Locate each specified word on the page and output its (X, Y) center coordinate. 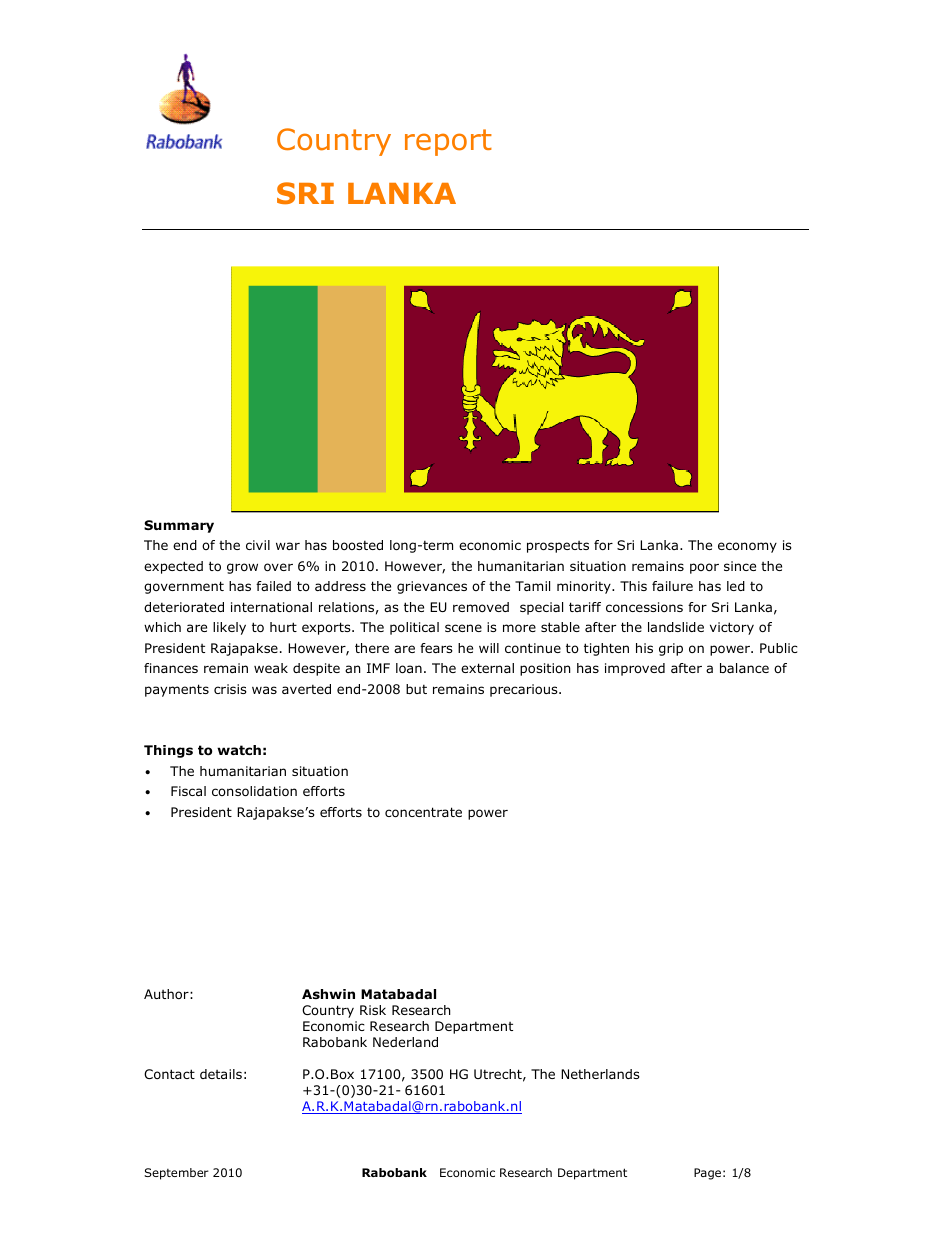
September (176, 1174)
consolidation (254, 791)
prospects (558, 547)
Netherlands (600, 1074)
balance (744, 668)
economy (747, 547)
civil (258, 545)
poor (704, 568)
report (448, 142)
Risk (373, 1010)
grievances (432, 587)
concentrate (423, 812)
